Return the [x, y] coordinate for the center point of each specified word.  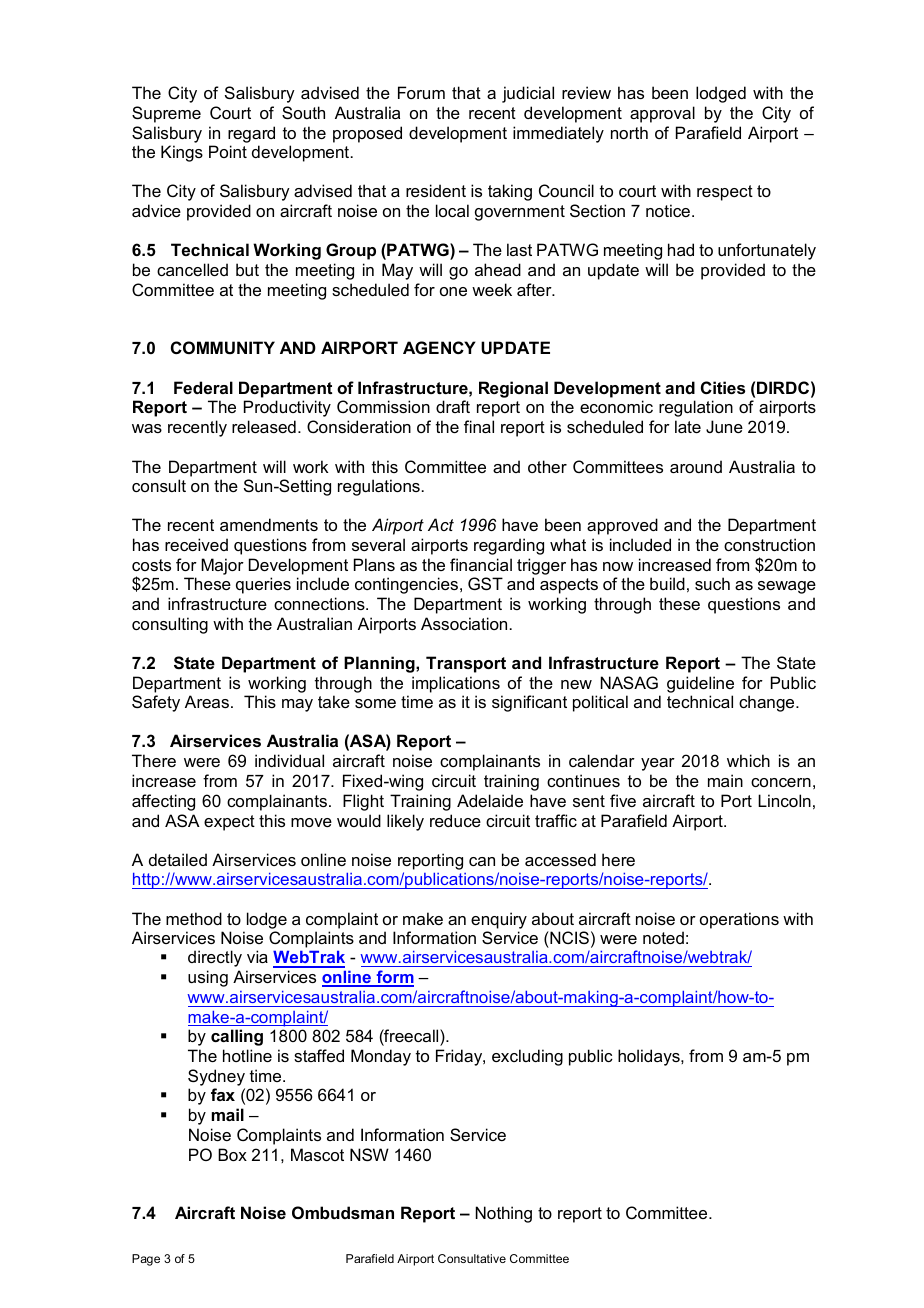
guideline [700, 684]
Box [232, 1154]
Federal [203, 387]
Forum [421, 92]
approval [662, 114]
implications [456, 684]
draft [453, 406]
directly [215, 958]
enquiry [499, 920]
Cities [723, 387]
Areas [207, 701]
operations [739, 920]
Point [228, 151]
